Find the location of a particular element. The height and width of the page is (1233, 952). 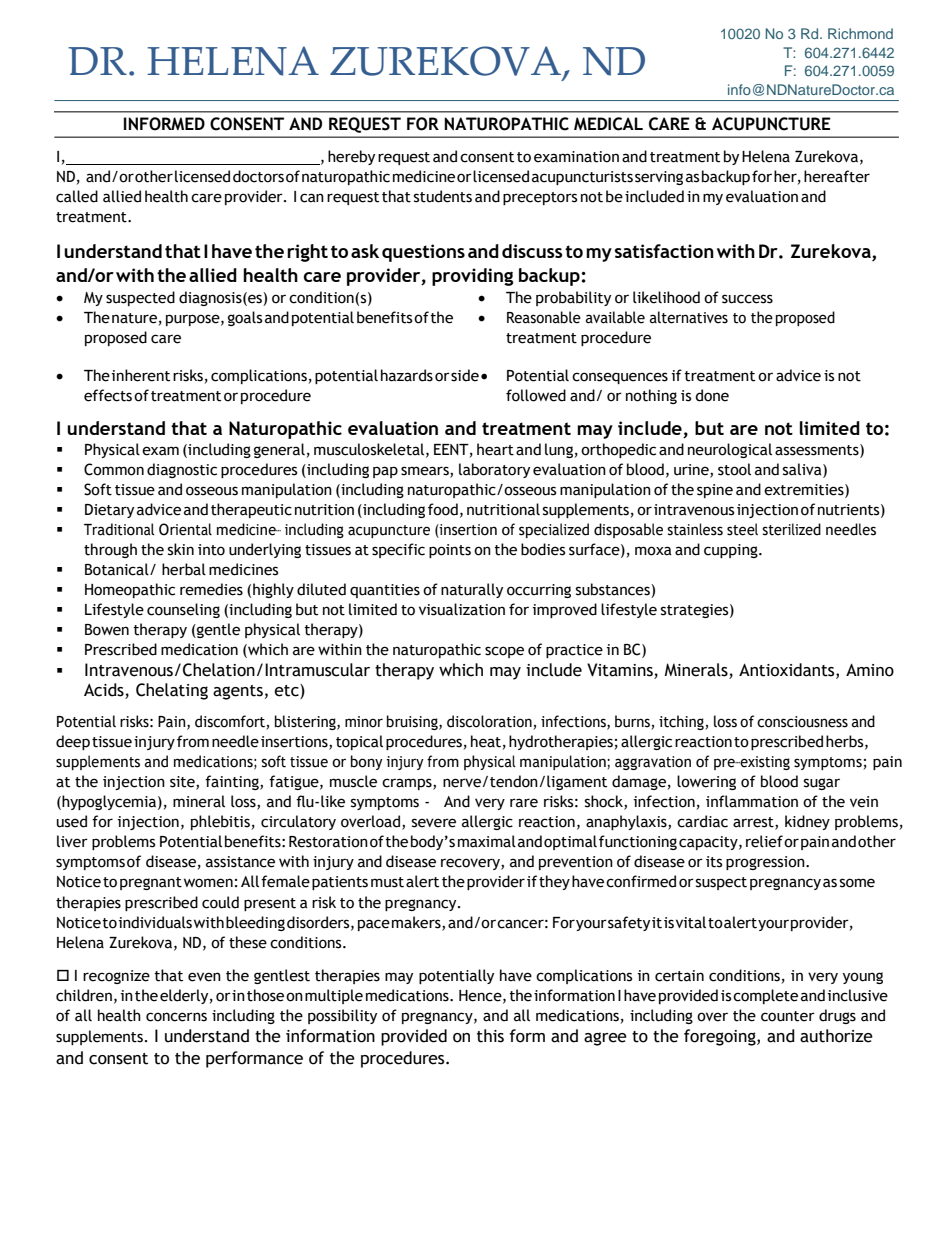

inflammation is located at coordinates (752, 801).
